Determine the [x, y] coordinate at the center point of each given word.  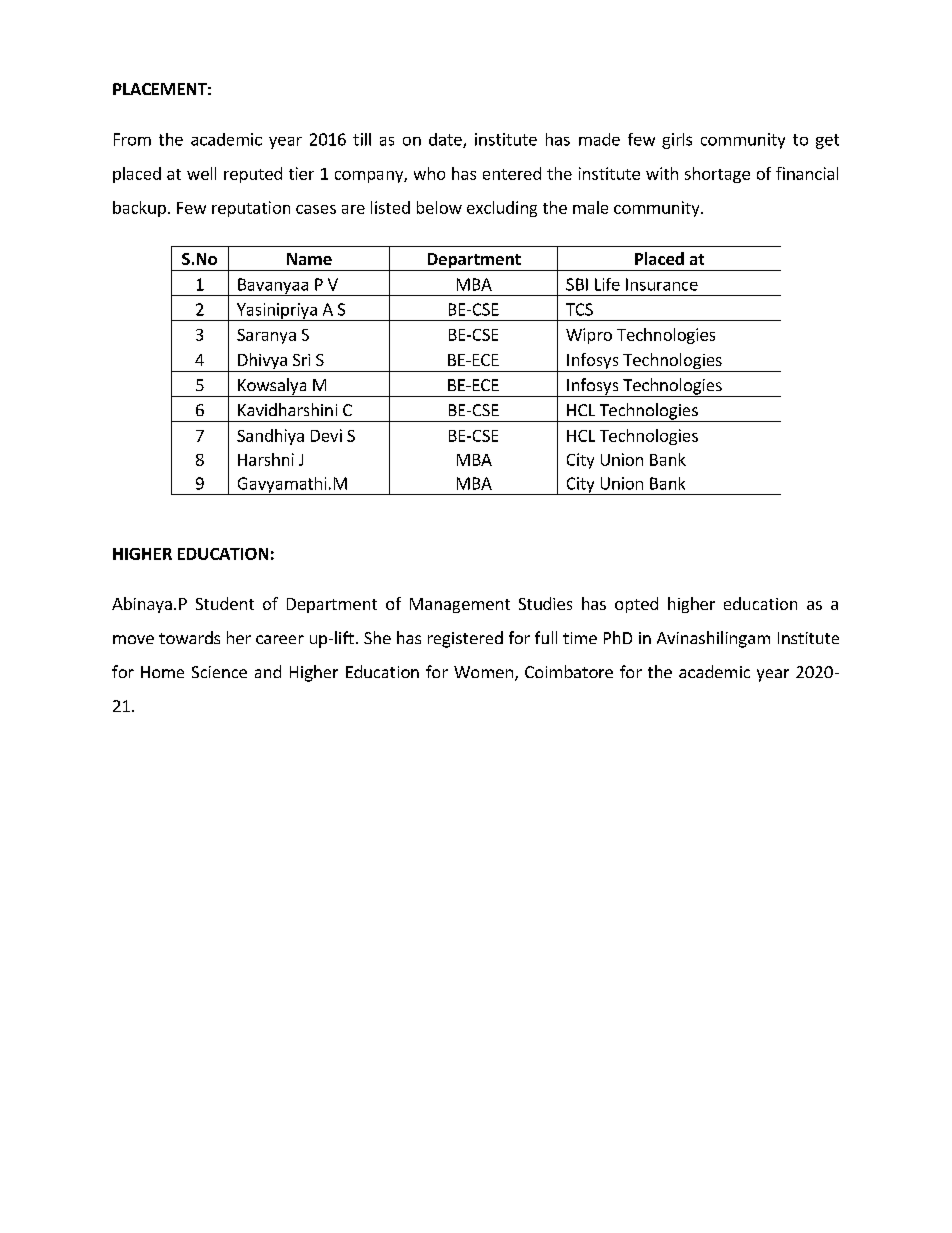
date [446, 140]
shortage [717, 175]
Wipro [589, 336]
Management [460, 605]
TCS [579, 309]
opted [636, 605]
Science [219, 672]
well [201, 173]
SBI [577, 284]
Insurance [662, 284]
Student [225, 603]
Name [309, 259]
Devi [326, 435]
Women [483, 672]
